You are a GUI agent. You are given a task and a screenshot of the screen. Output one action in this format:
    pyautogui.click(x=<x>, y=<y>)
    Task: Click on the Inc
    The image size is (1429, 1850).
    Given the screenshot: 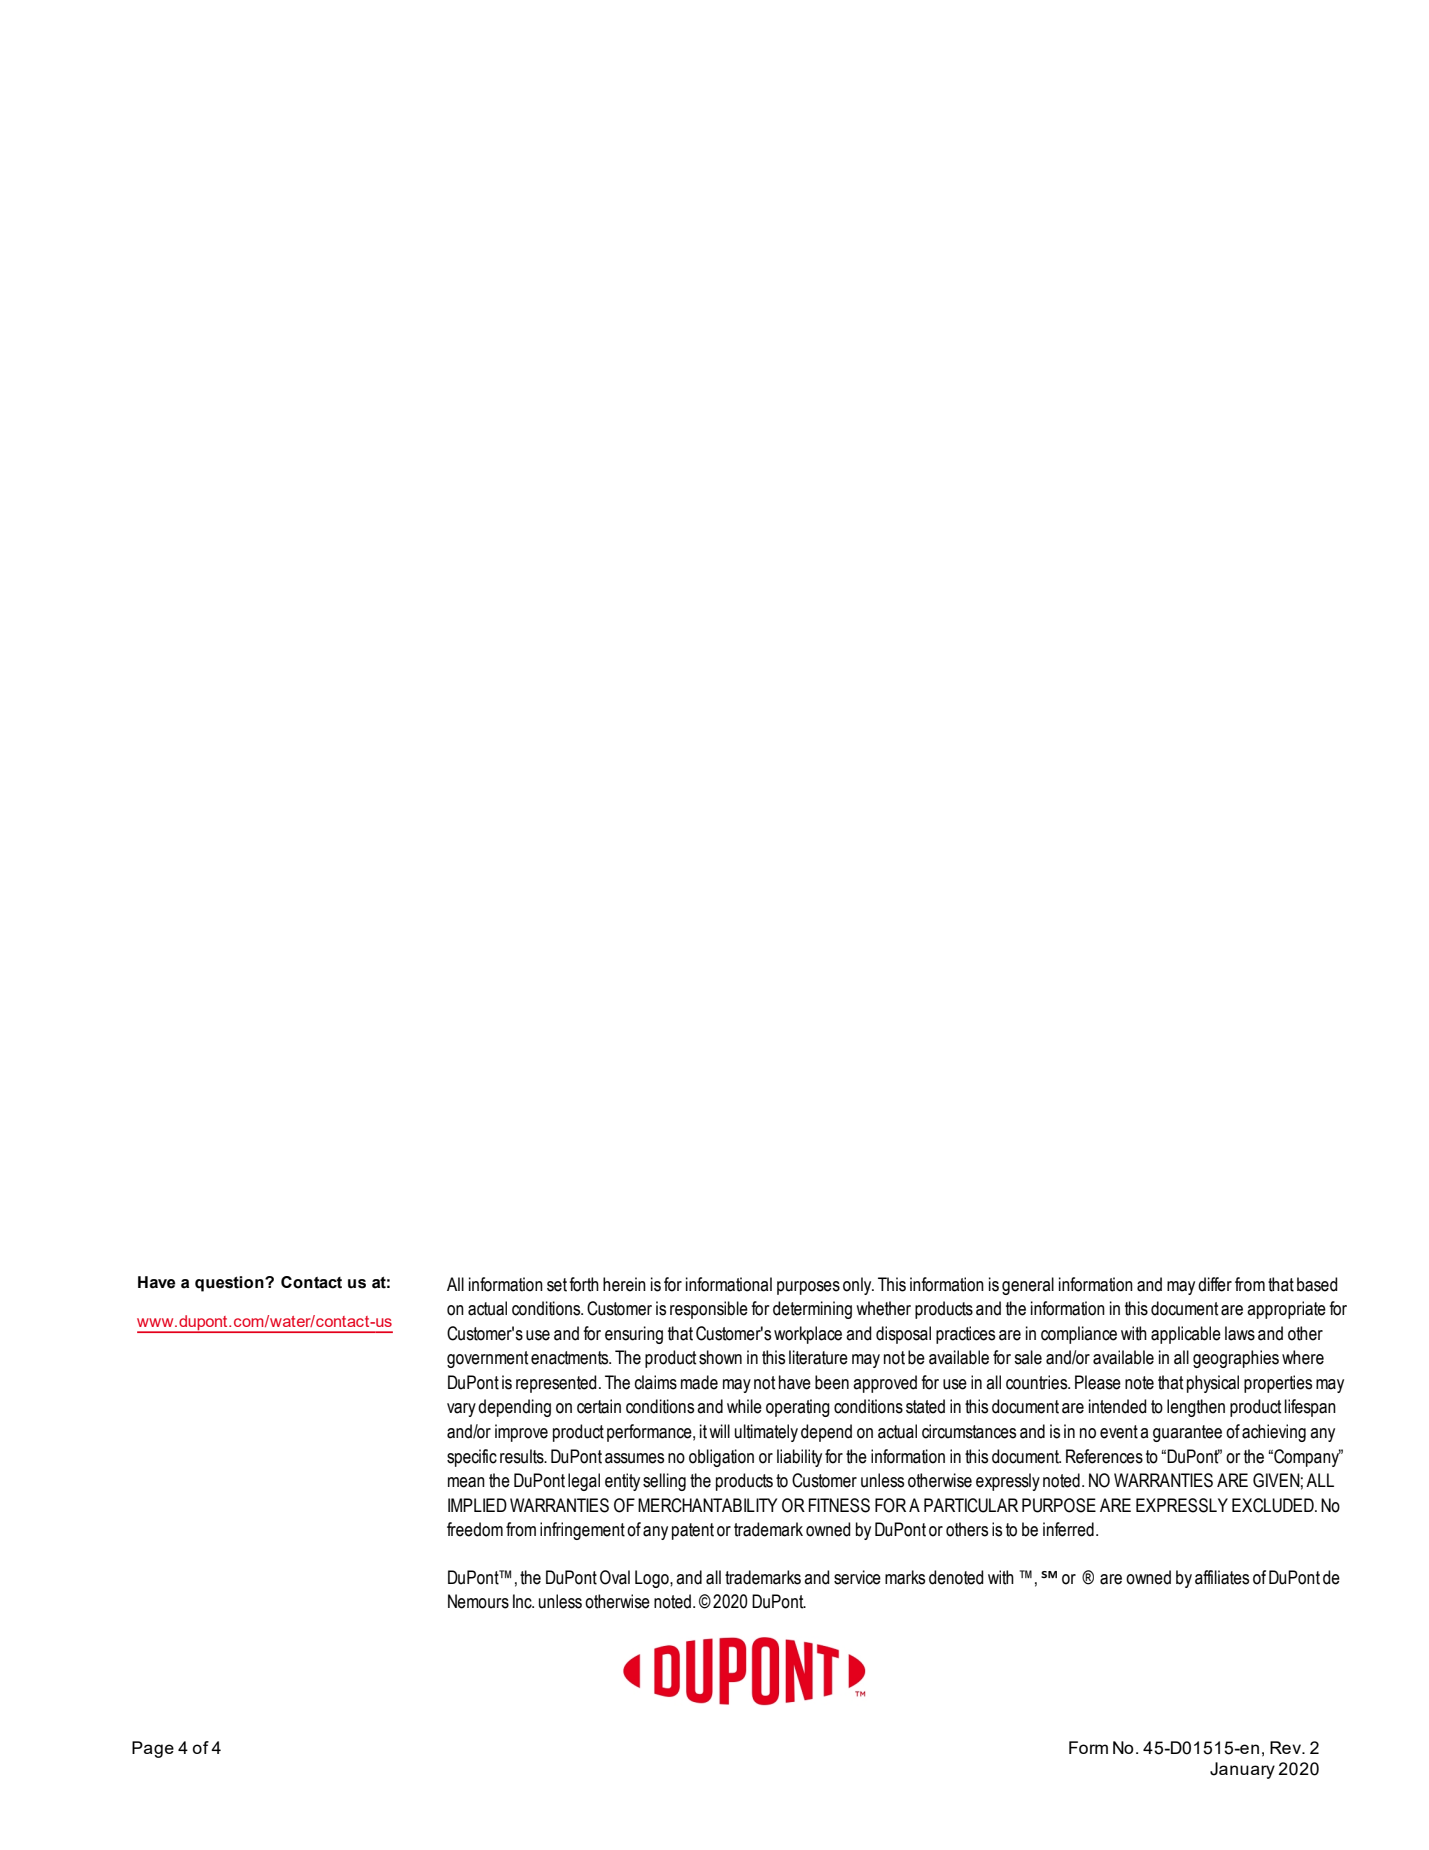 What is the action you would take?
    pyautogui.click(x=523, y=1601)
